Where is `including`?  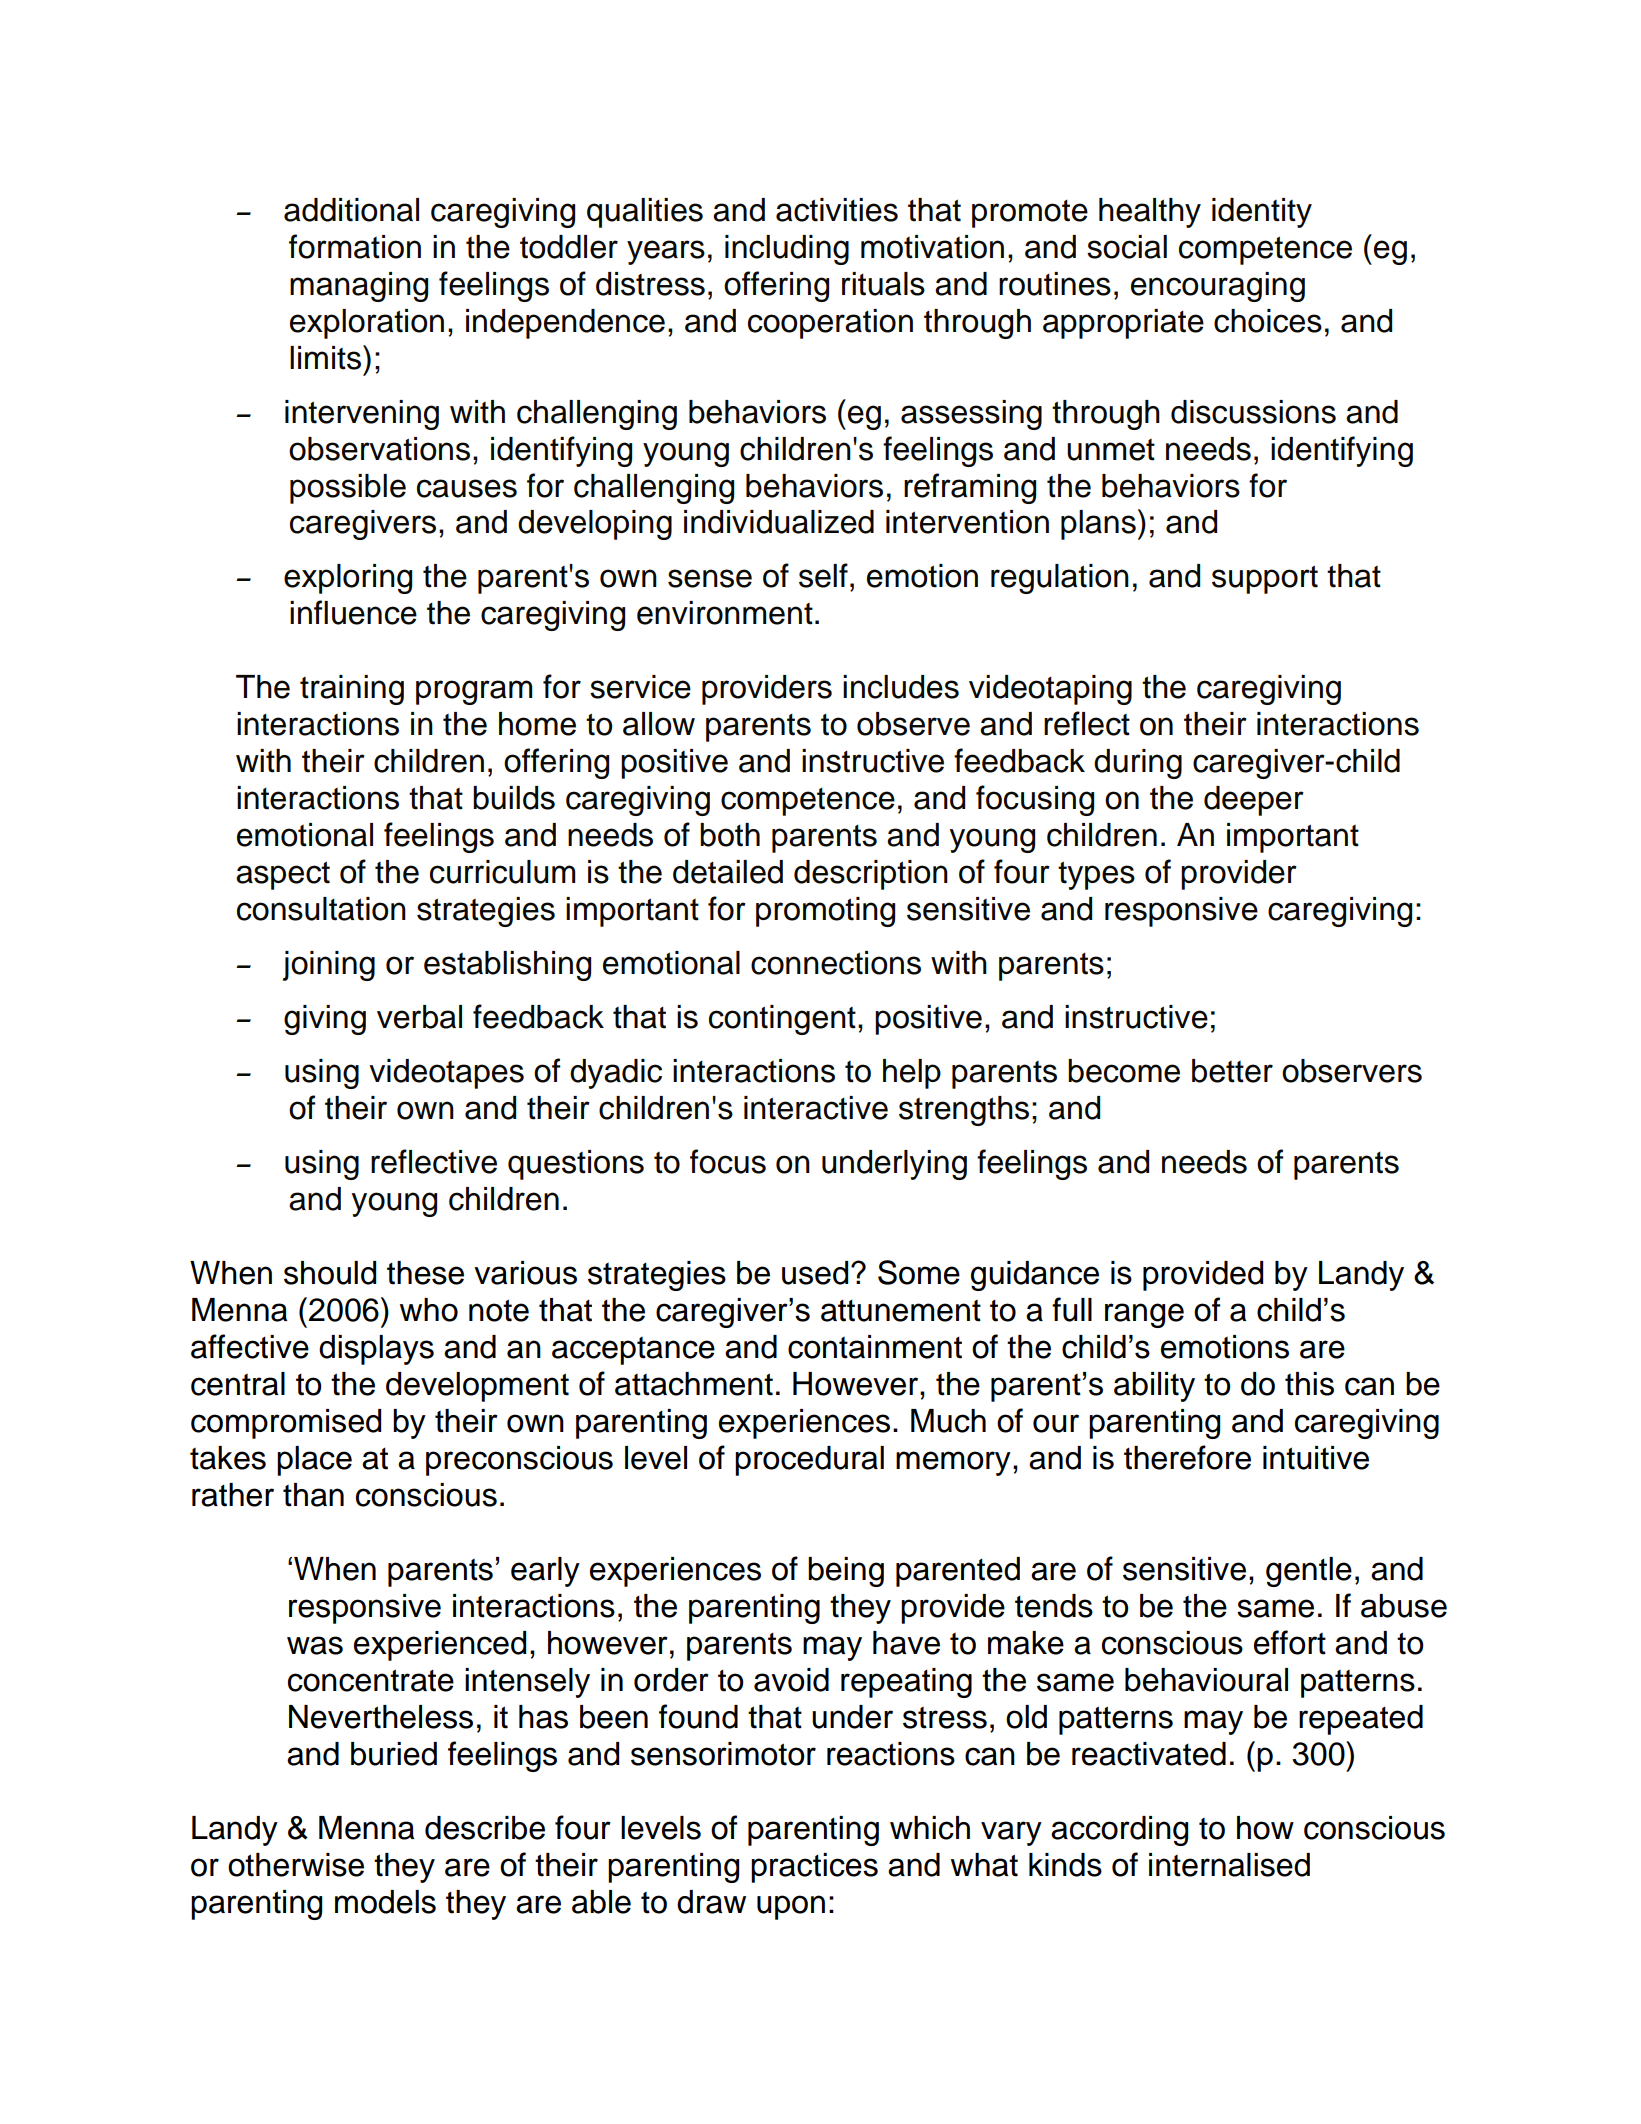 including is located at coordinates (787, 250).
